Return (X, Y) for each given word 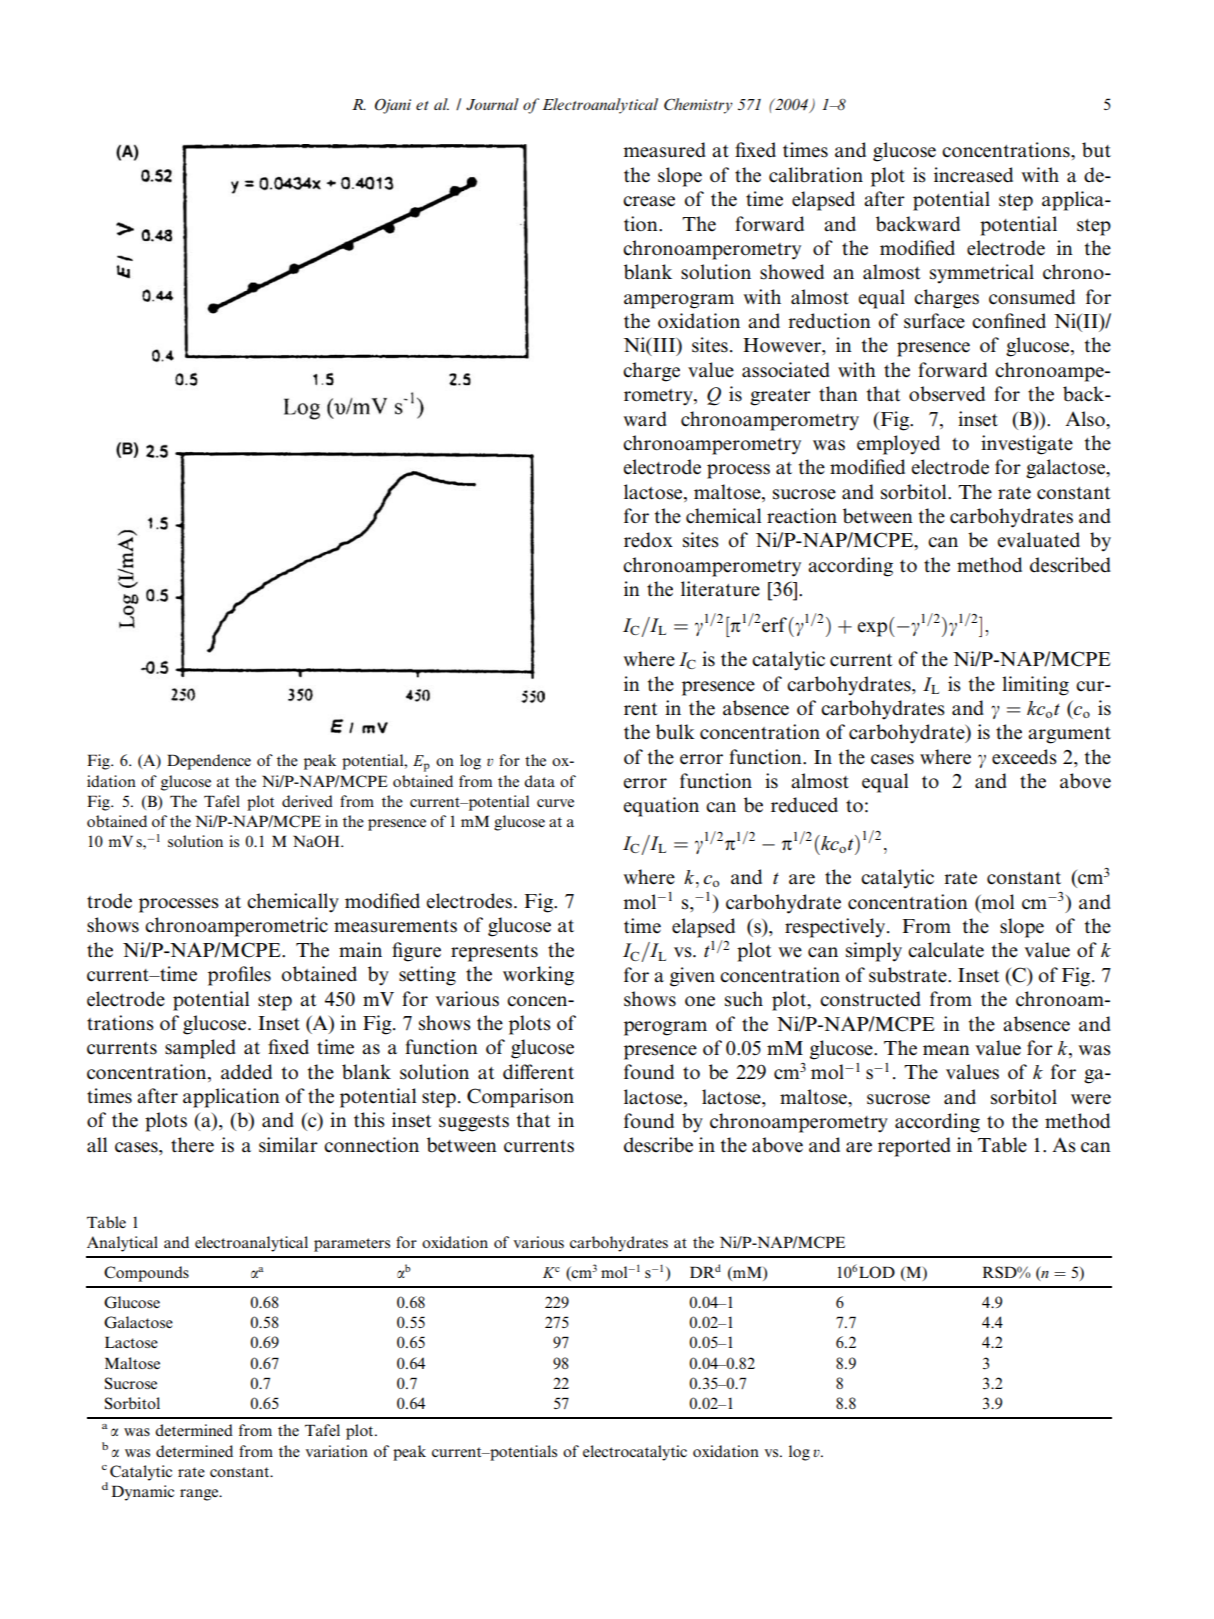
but (1096, 150)
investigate (1027, 445)
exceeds (1024, 757)
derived (307, 801)
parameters (352, 1245)
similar (288, 1145)
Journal (492, 104)
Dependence (209, 762)
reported (914, 1147)
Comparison (520, 1098)
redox (648, 540)
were (1091, 1099)
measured (664, 150)
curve (555, 803)
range (200, 1495)
